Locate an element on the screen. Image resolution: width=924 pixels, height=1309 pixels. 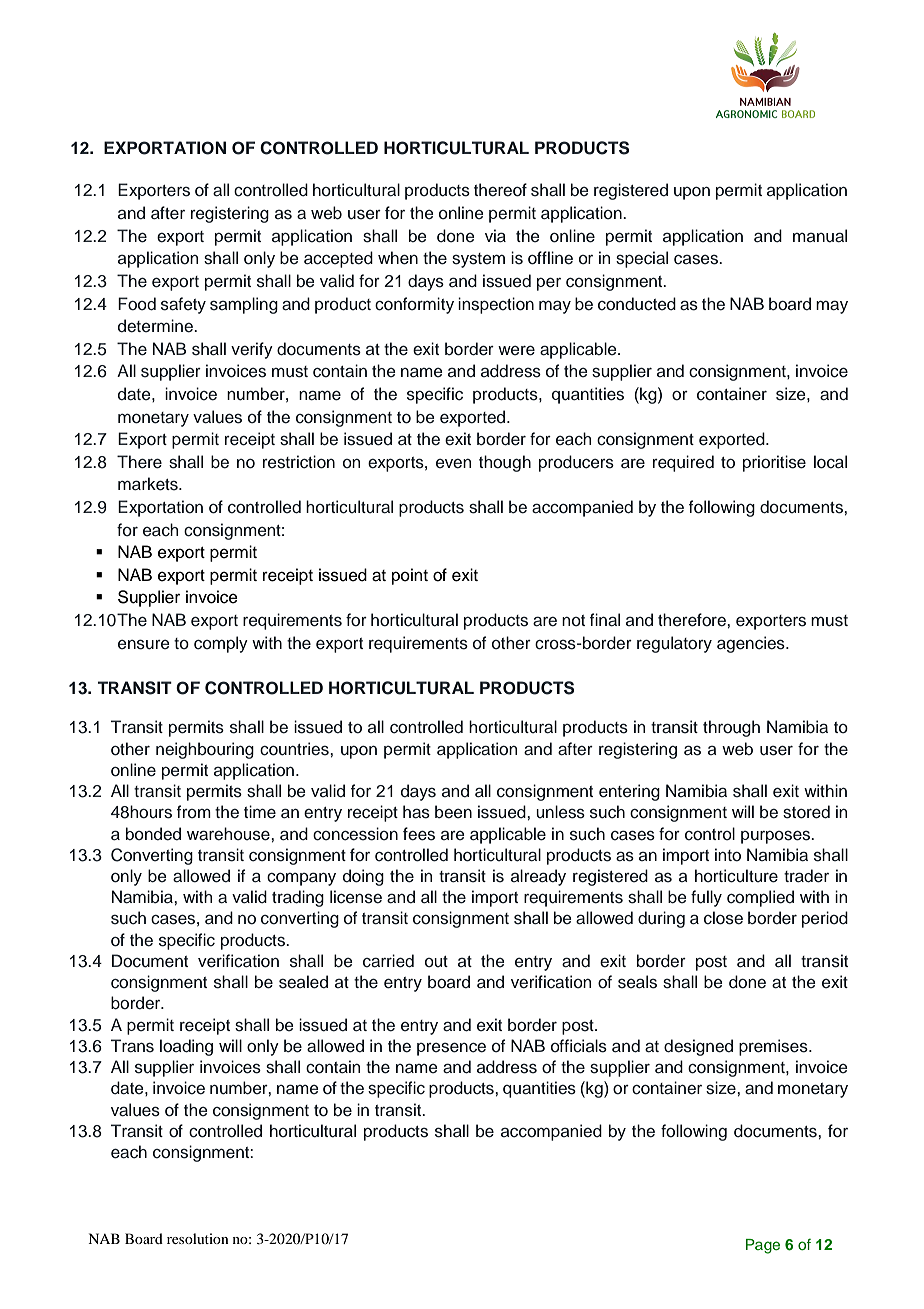
resolution is located at coordinates (198, 1238).
